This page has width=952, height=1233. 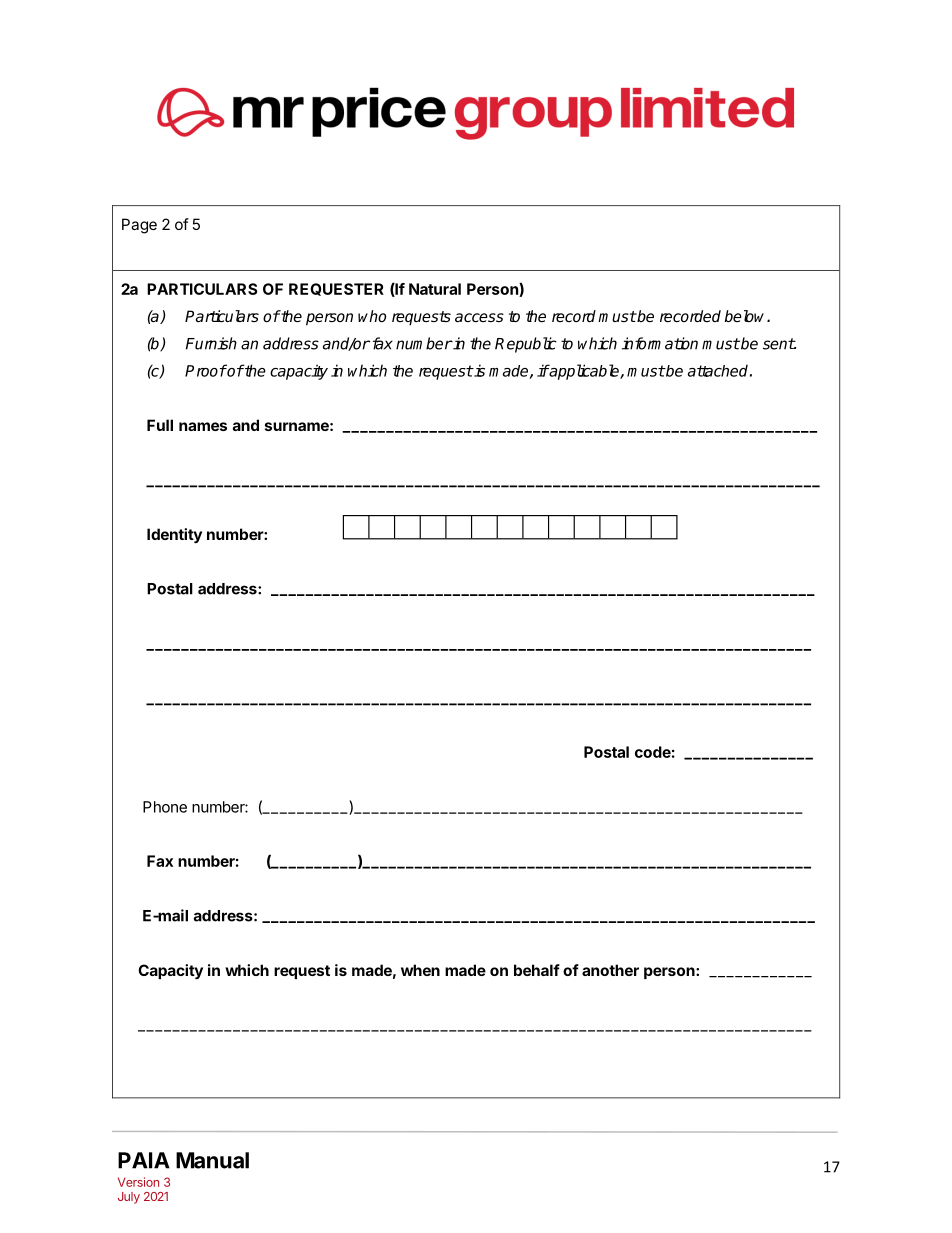 What do you see at coordinates (212, 1160) in the page?
I see `Manual` at bounding box center [212, 1160].
